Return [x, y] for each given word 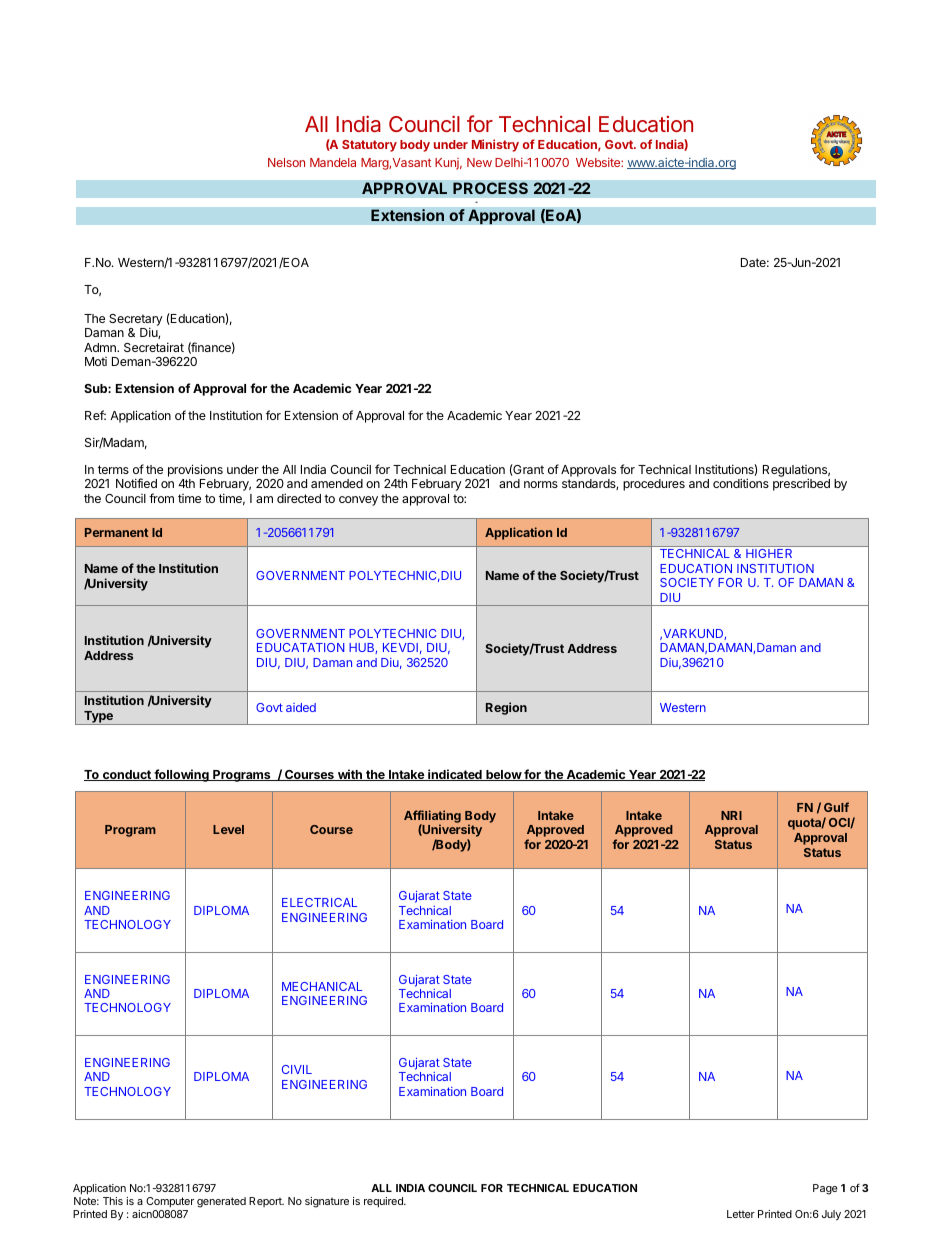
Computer [170, 1202]
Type [98, 718]
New [479, 162]
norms [541, 484]
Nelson [286, 162]
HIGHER [769, 553]
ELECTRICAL [319, 902]
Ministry [495, 145]
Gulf [836, 807]
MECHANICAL [322, 986]
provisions [195, 470]
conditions [741, 483]
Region [506, 708]
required [384, 1202]
